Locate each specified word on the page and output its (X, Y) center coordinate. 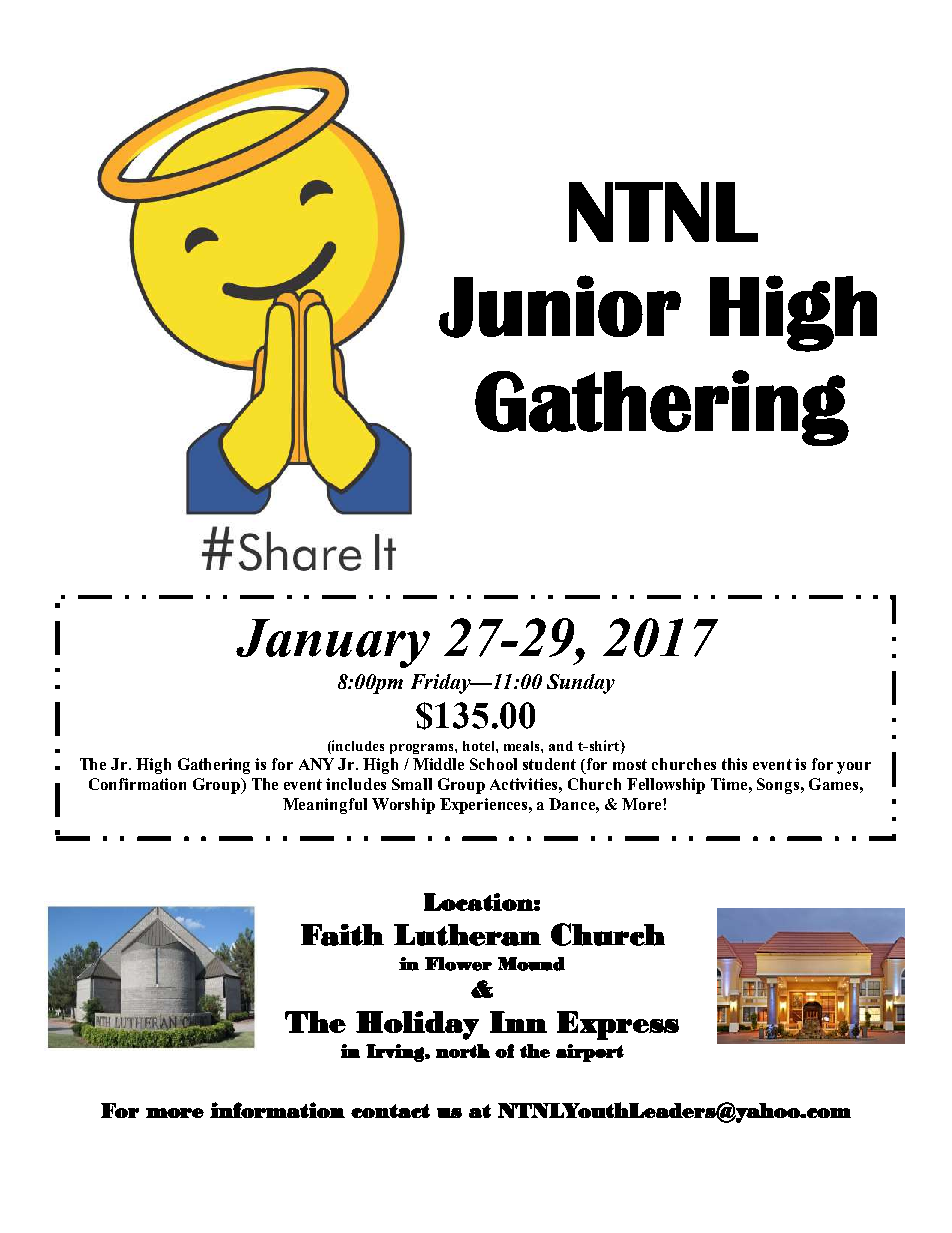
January (333, 643)
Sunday (581, 684)
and (561, 746)
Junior (560, 306)
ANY (316, 764)
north (463, 1051)
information (277, 1110)
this (734, 764)
